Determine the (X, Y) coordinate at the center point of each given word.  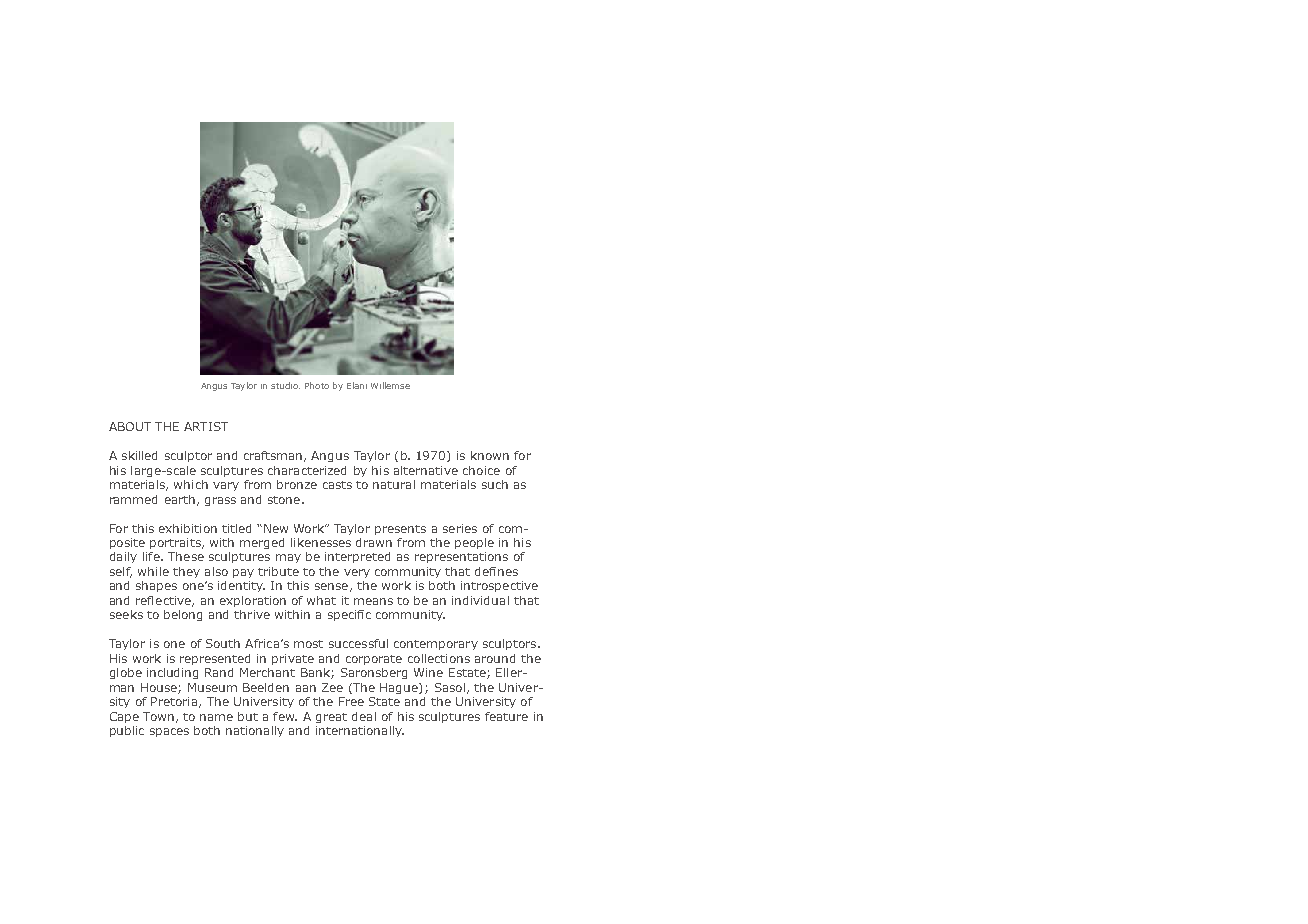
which (191, 484)
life (152, 556)
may (288, 558)
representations (461, 557)
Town (158, 716)
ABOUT (130, 426)
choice (481, 470)
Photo (317, 385)
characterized (307, 470)
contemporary (436, 645)
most (308, 644)
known (490, 455)
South (223, 643)
